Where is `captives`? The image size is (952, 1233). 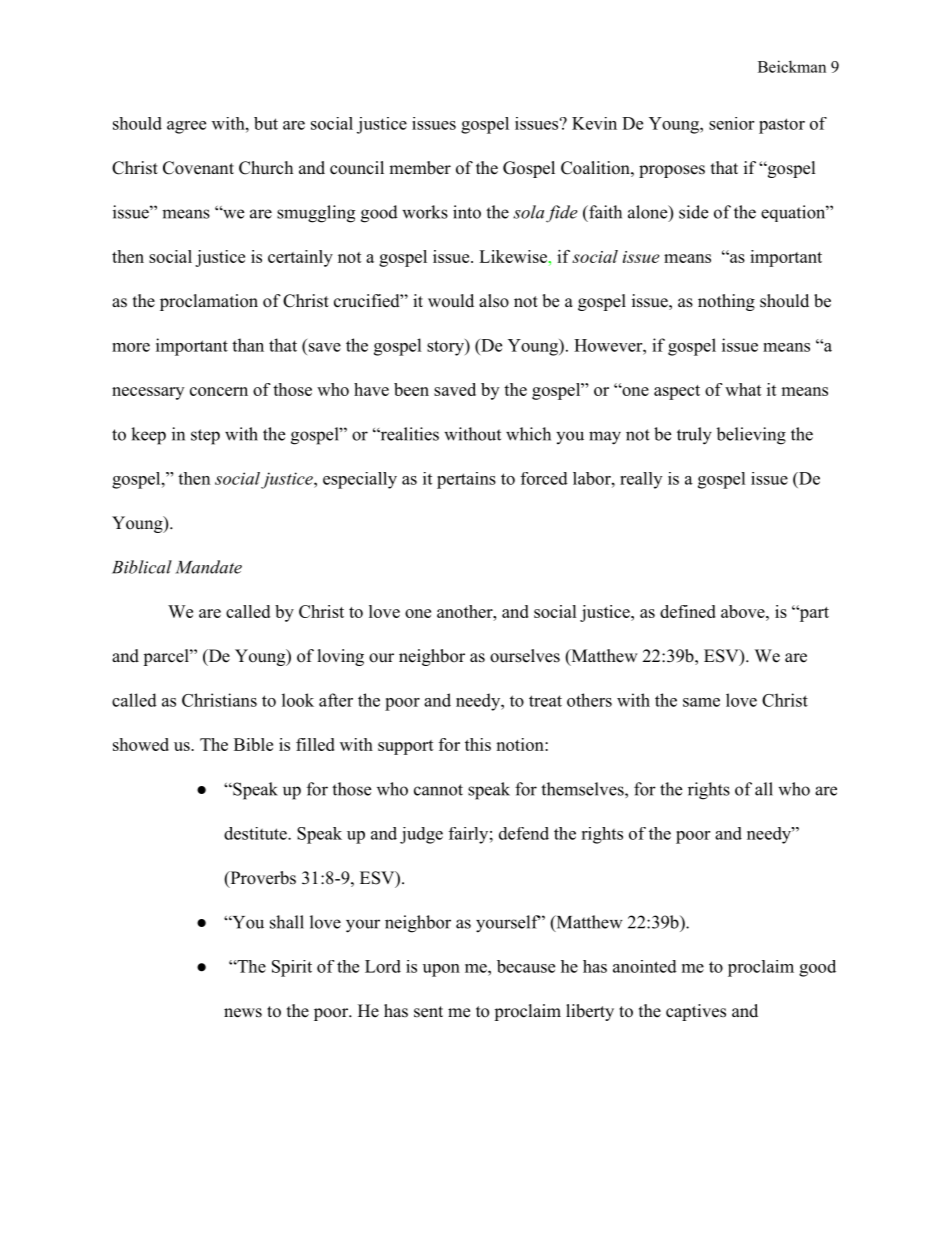
captives is located at coordinates (696, 1012).
